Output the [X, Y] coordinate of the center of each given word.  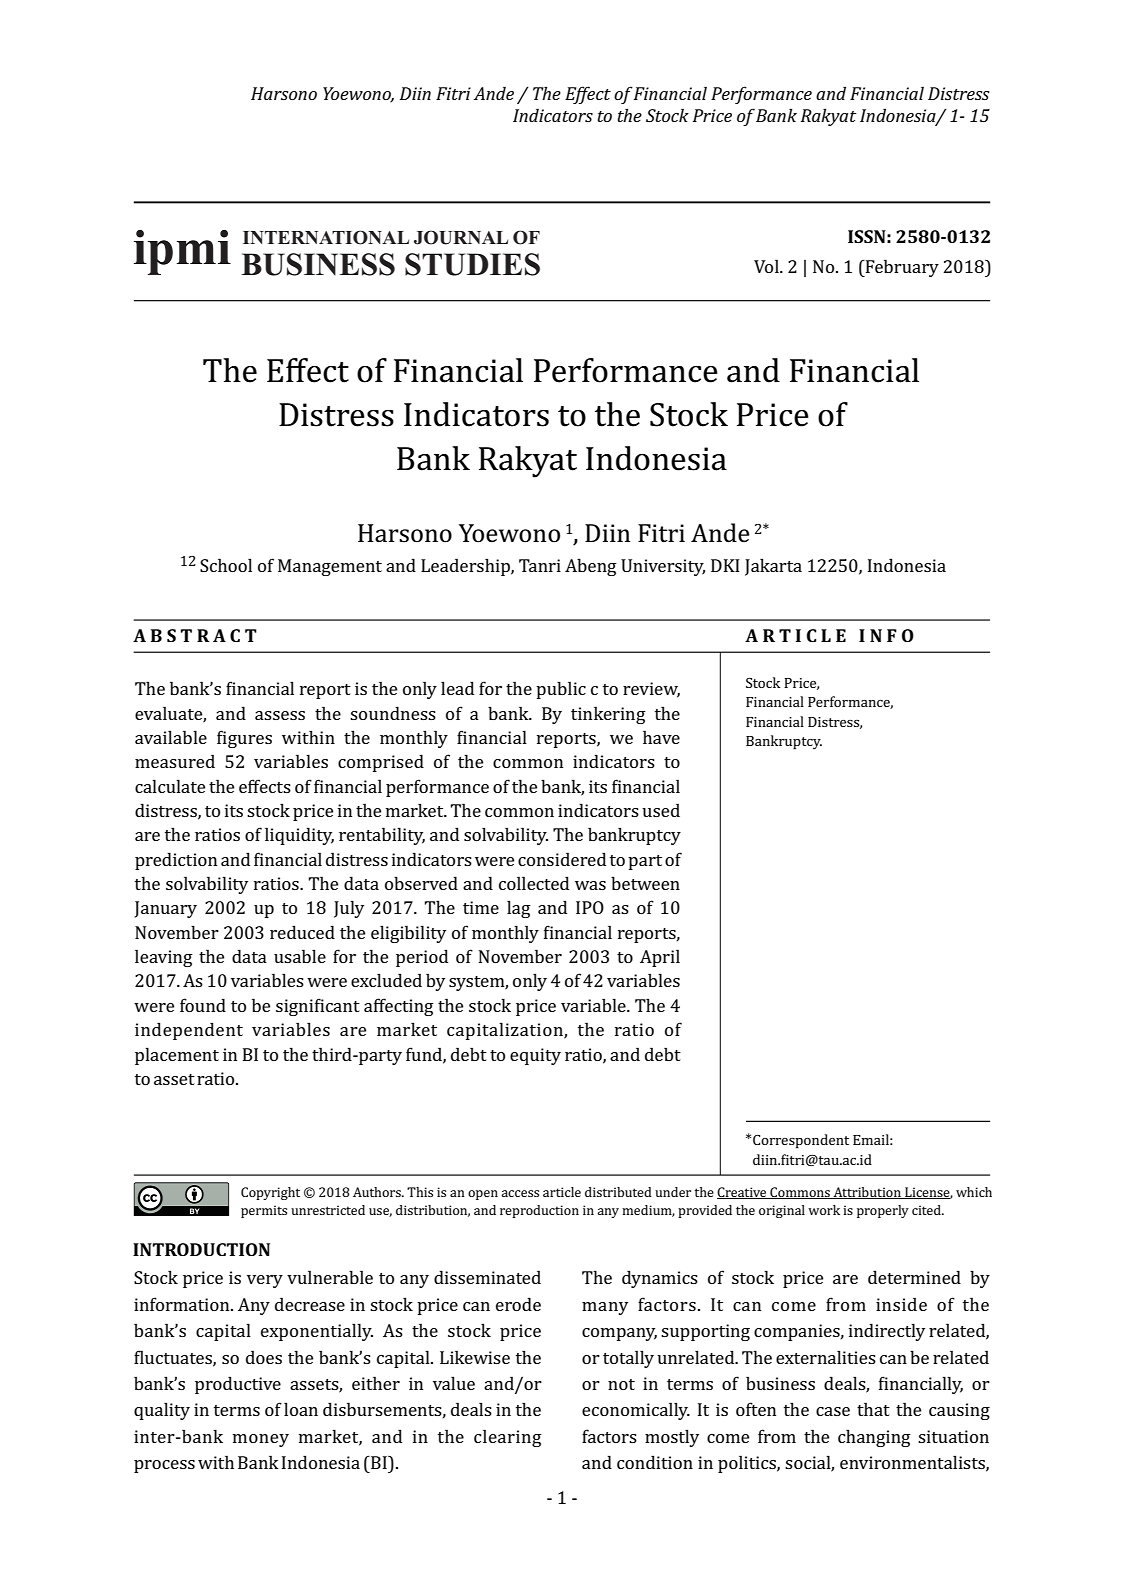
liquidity [299, 836]
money [261, 1440]
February [901, 268]
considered [562, 859]
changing [874, 1438]
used [661, 810]
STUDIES [472, 264]
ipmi [182, 252]
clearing [508, 1438]
